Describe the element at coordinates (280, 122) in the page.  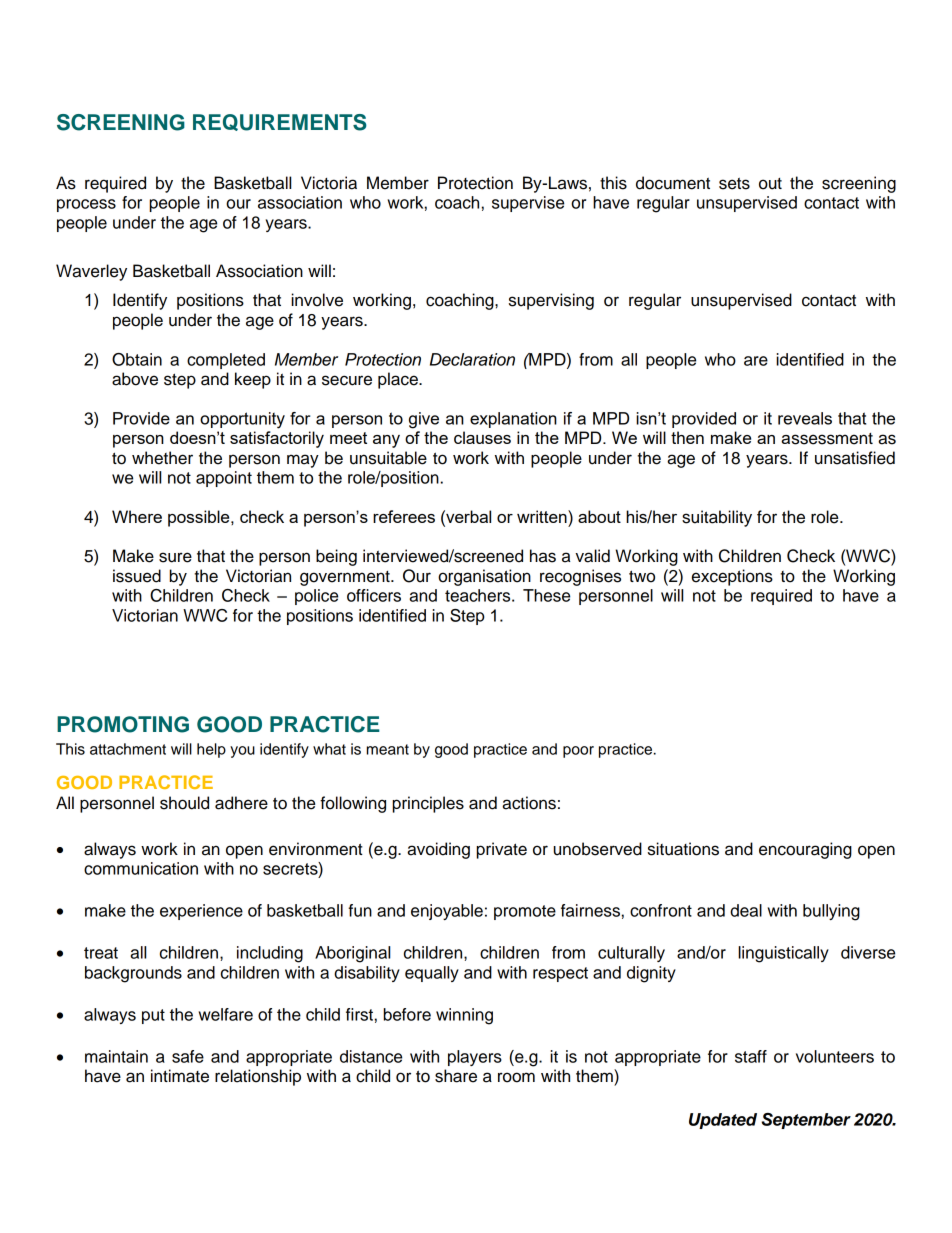
I see `REQUIREMENTS` at that location.
